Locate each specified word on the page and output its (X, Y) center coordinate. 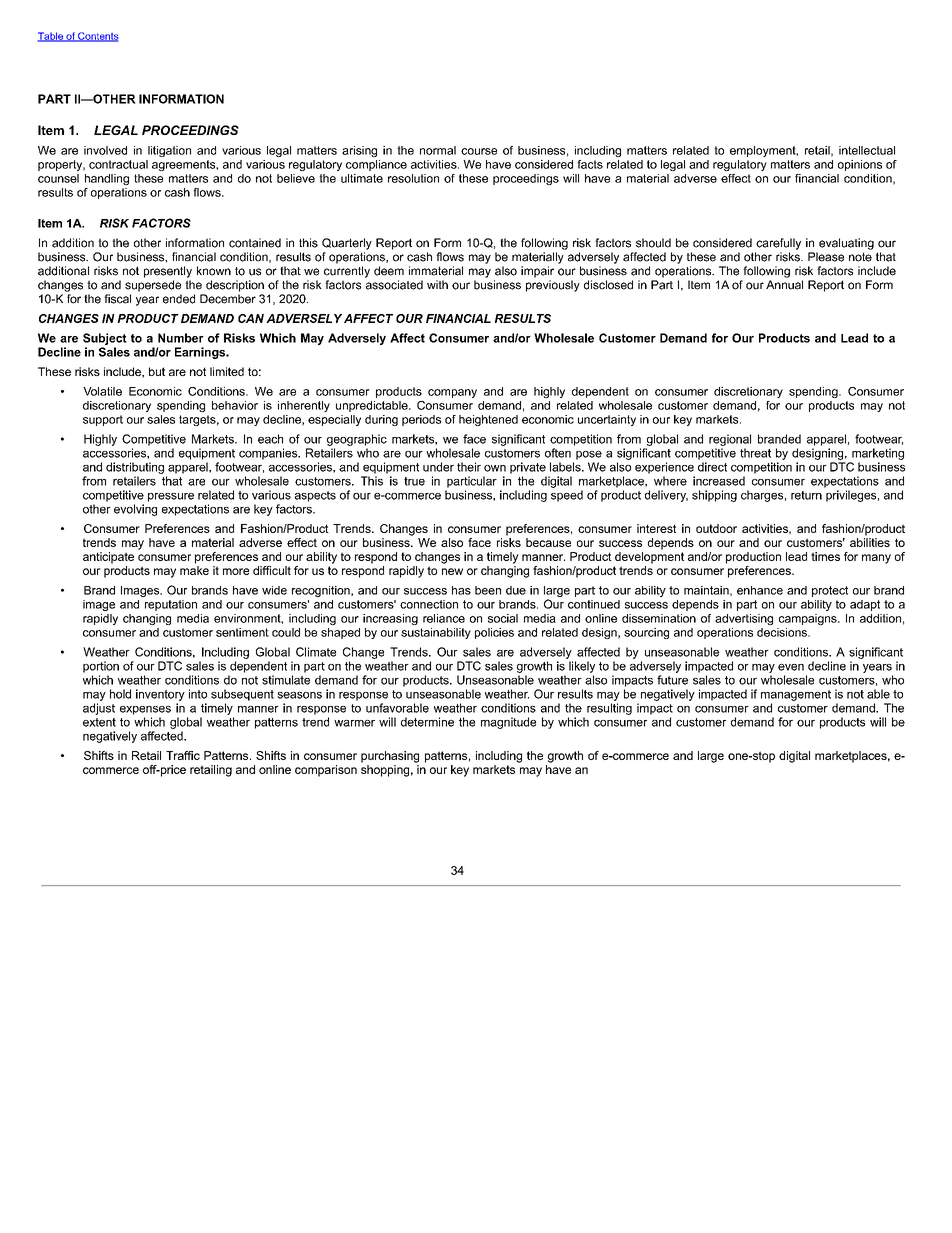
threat (755, 453)
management (796, 695)
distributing (135, 468)
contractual (118, 164)
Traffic (183, 755)
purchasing (390, 757)
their (469, 467)
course (479, 151)
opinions (860, 165)
